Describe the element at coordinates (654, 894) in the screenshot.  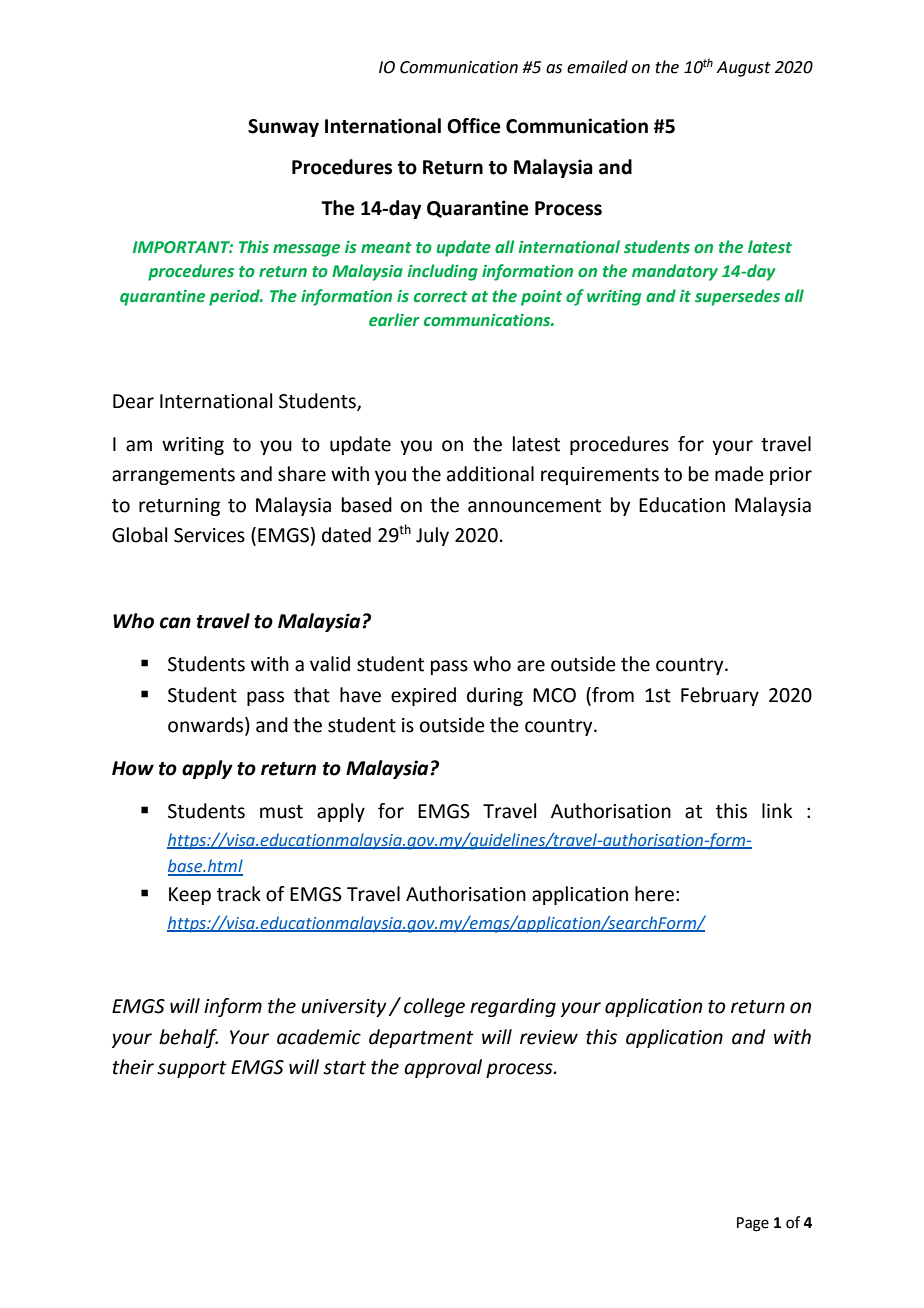
I see `here` at that location.
